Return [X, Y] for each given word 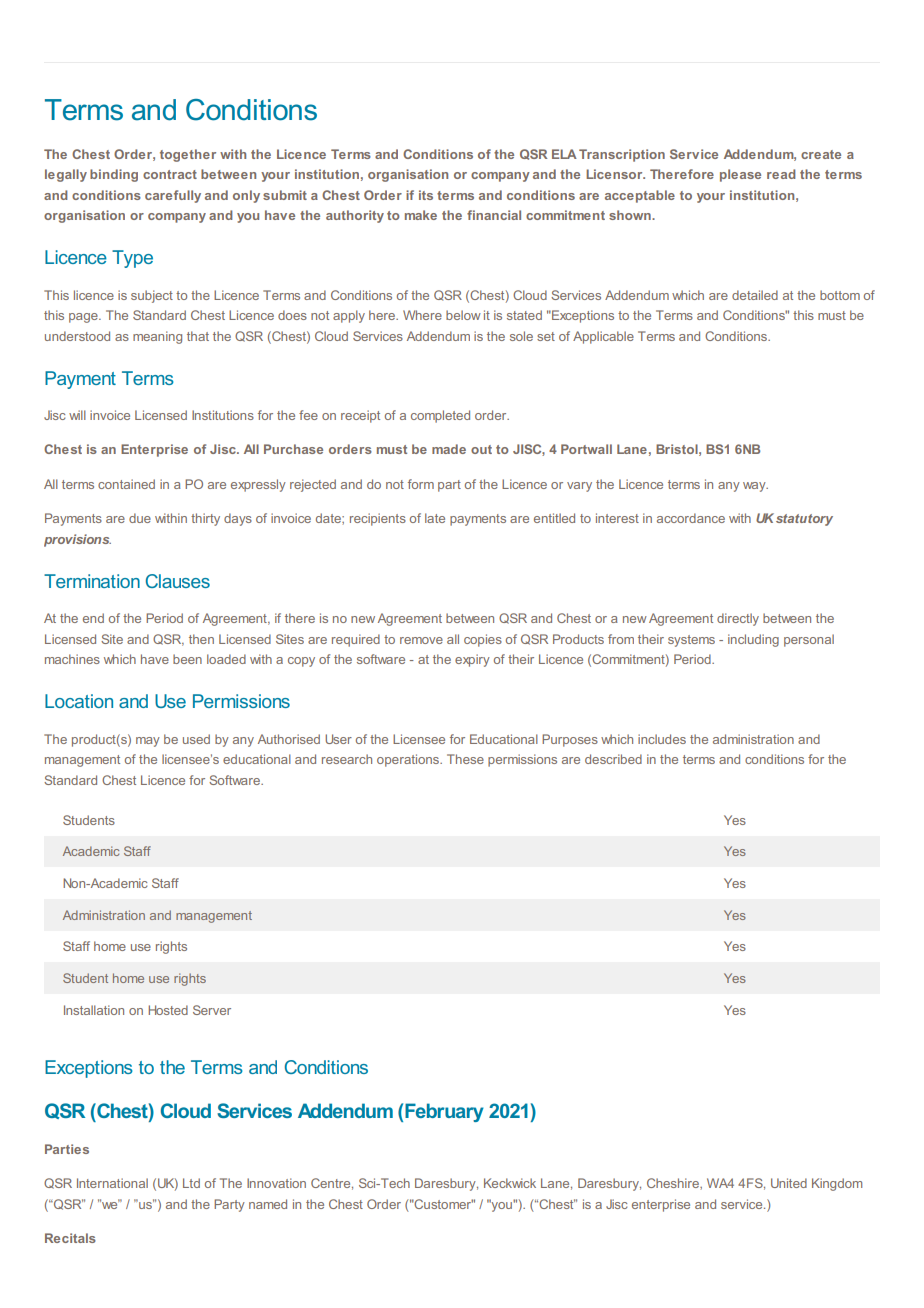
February [444, 1112]
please [740, 175]
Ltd [191, 1183]
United [789, 1183]
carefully [173, 196]
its [426, 195]
